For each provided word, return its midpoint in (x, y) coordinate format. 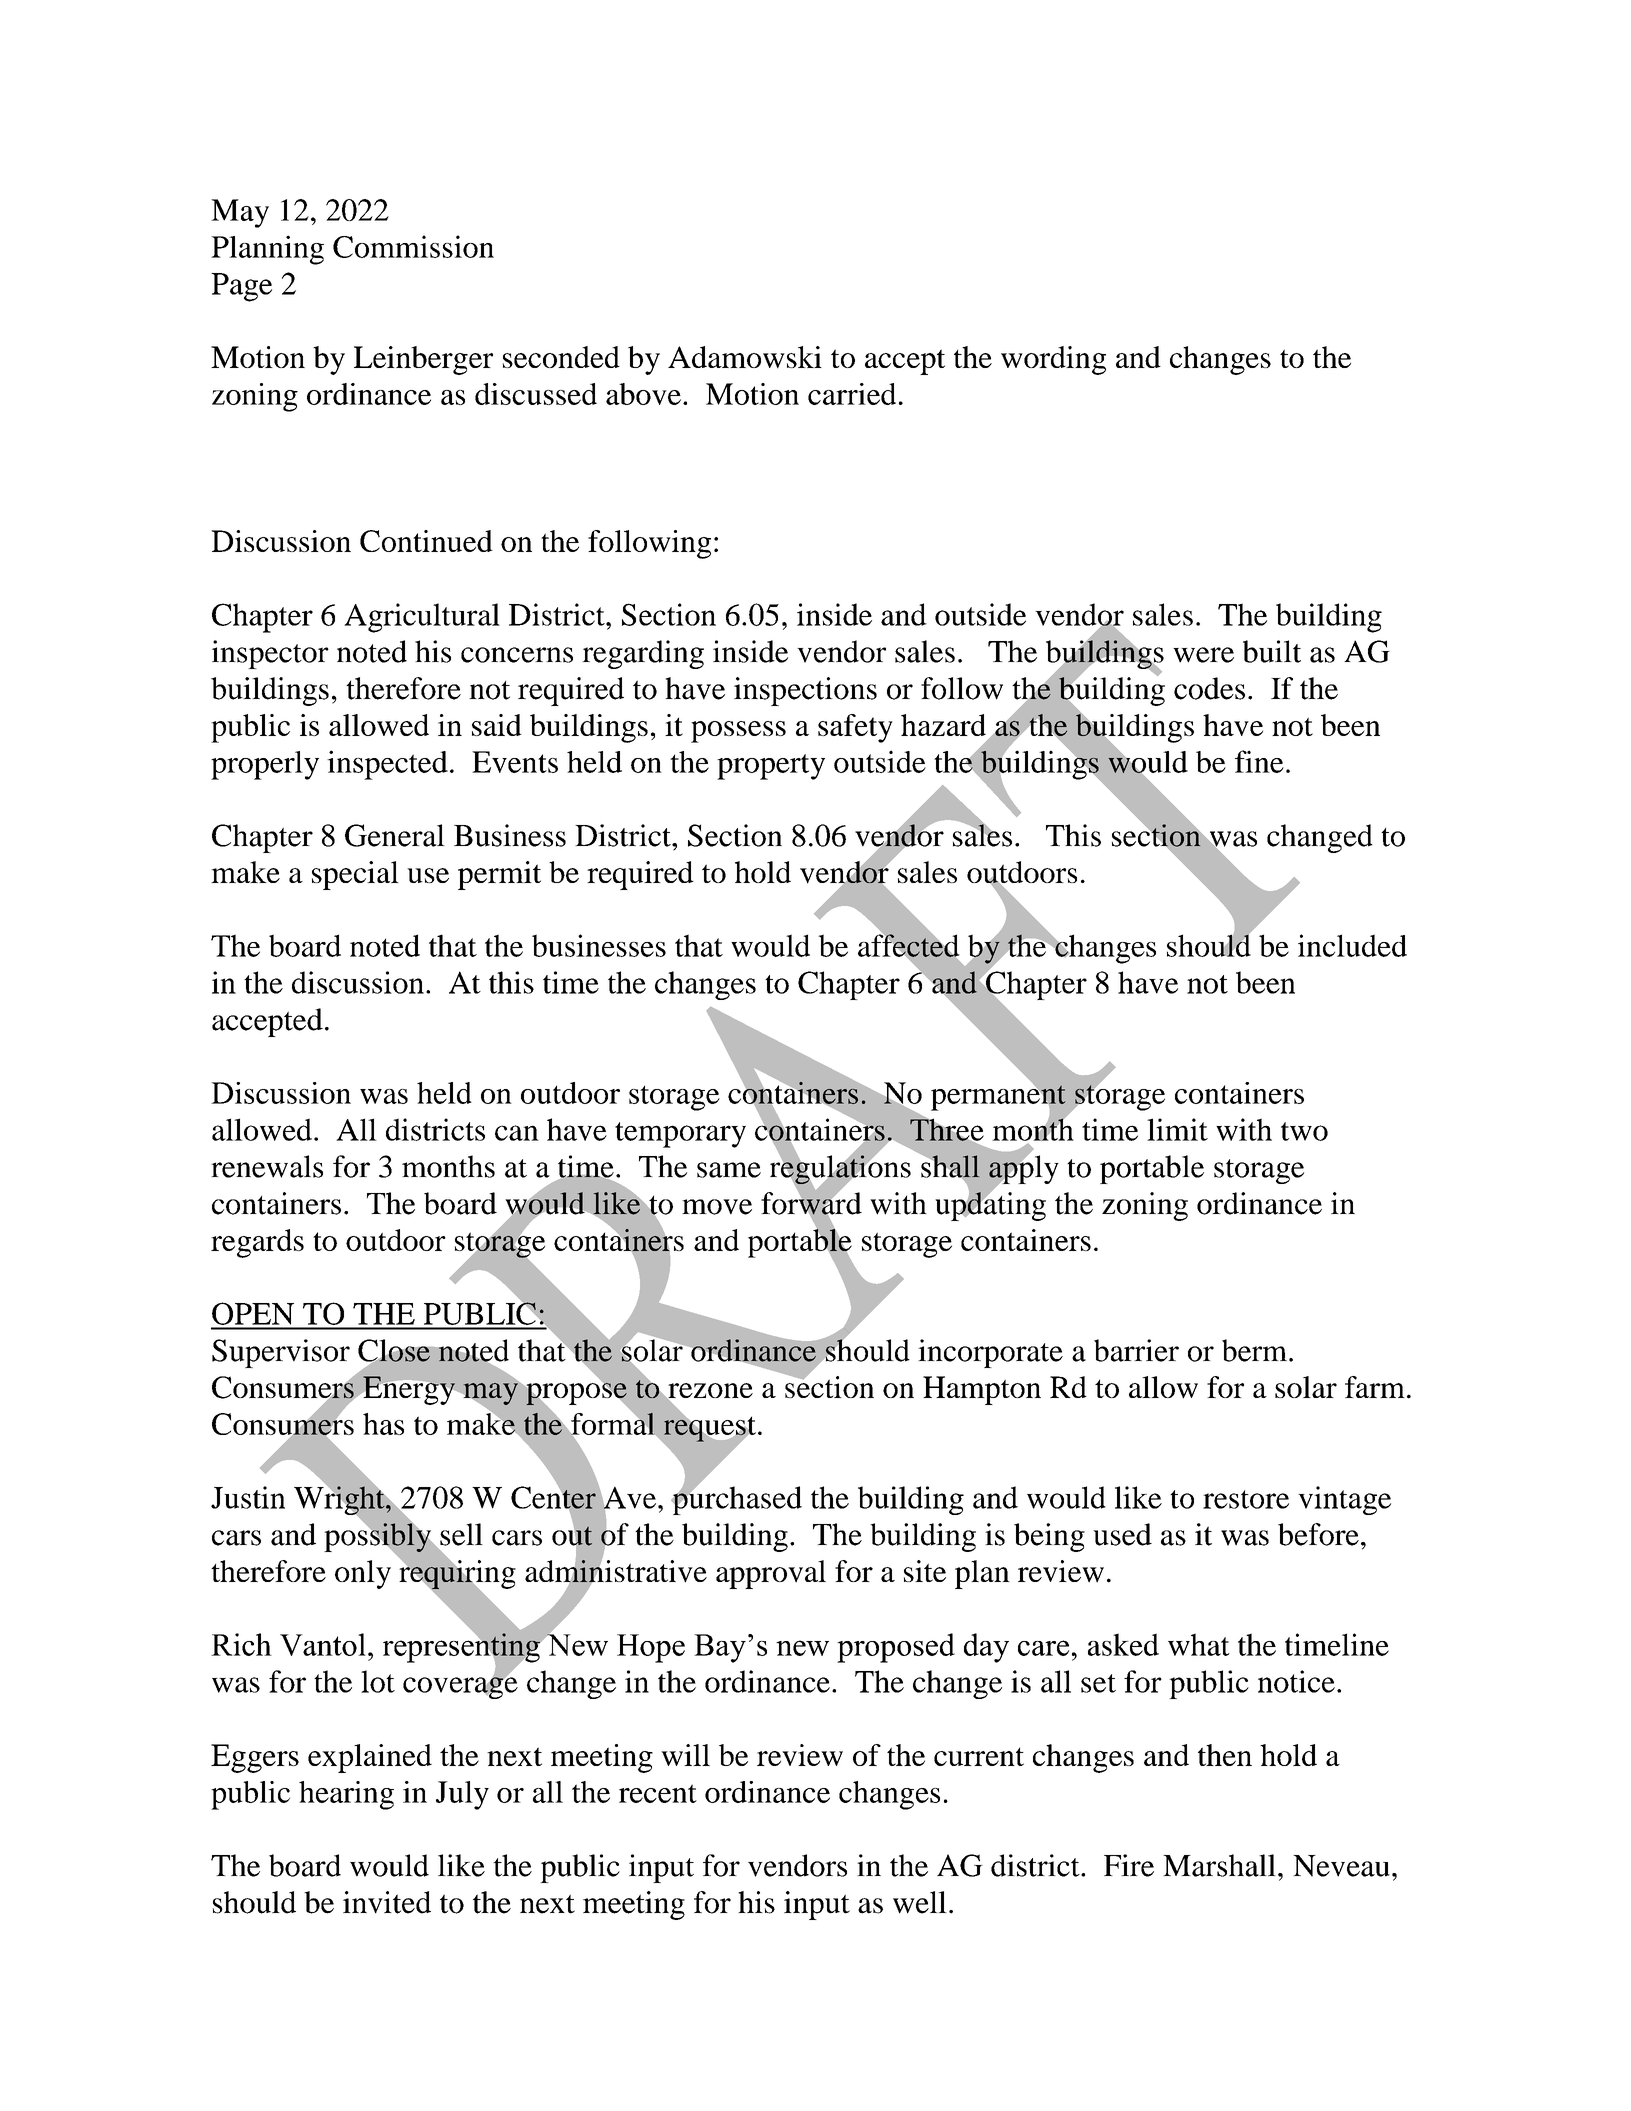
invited (387, 1902)
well (920, 1902)
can (517, 1133)
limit (1177, 1129)
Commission (413, 246)
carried (852, 394)
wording (1053, 360)
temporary (680, 1135)
